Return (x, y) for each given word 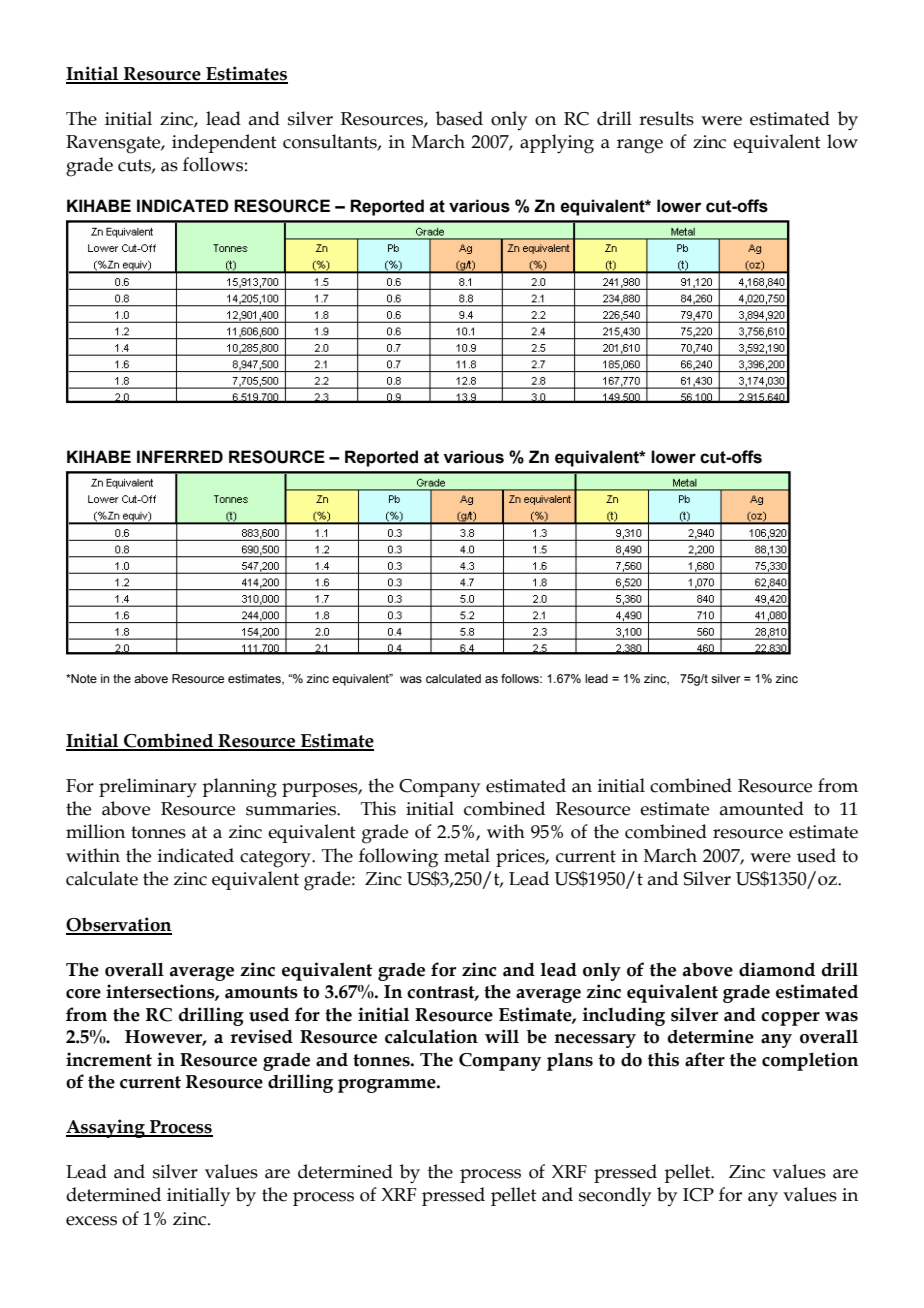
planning (239, 788)
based (459, 118)
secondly (615, 1196)
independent (224, 143)
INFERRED (180, 456)
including (624, 1016)
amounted (762, 808)
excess (91, 1221)
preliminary (148, 788)
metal (467, 855)
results (666, 118)
